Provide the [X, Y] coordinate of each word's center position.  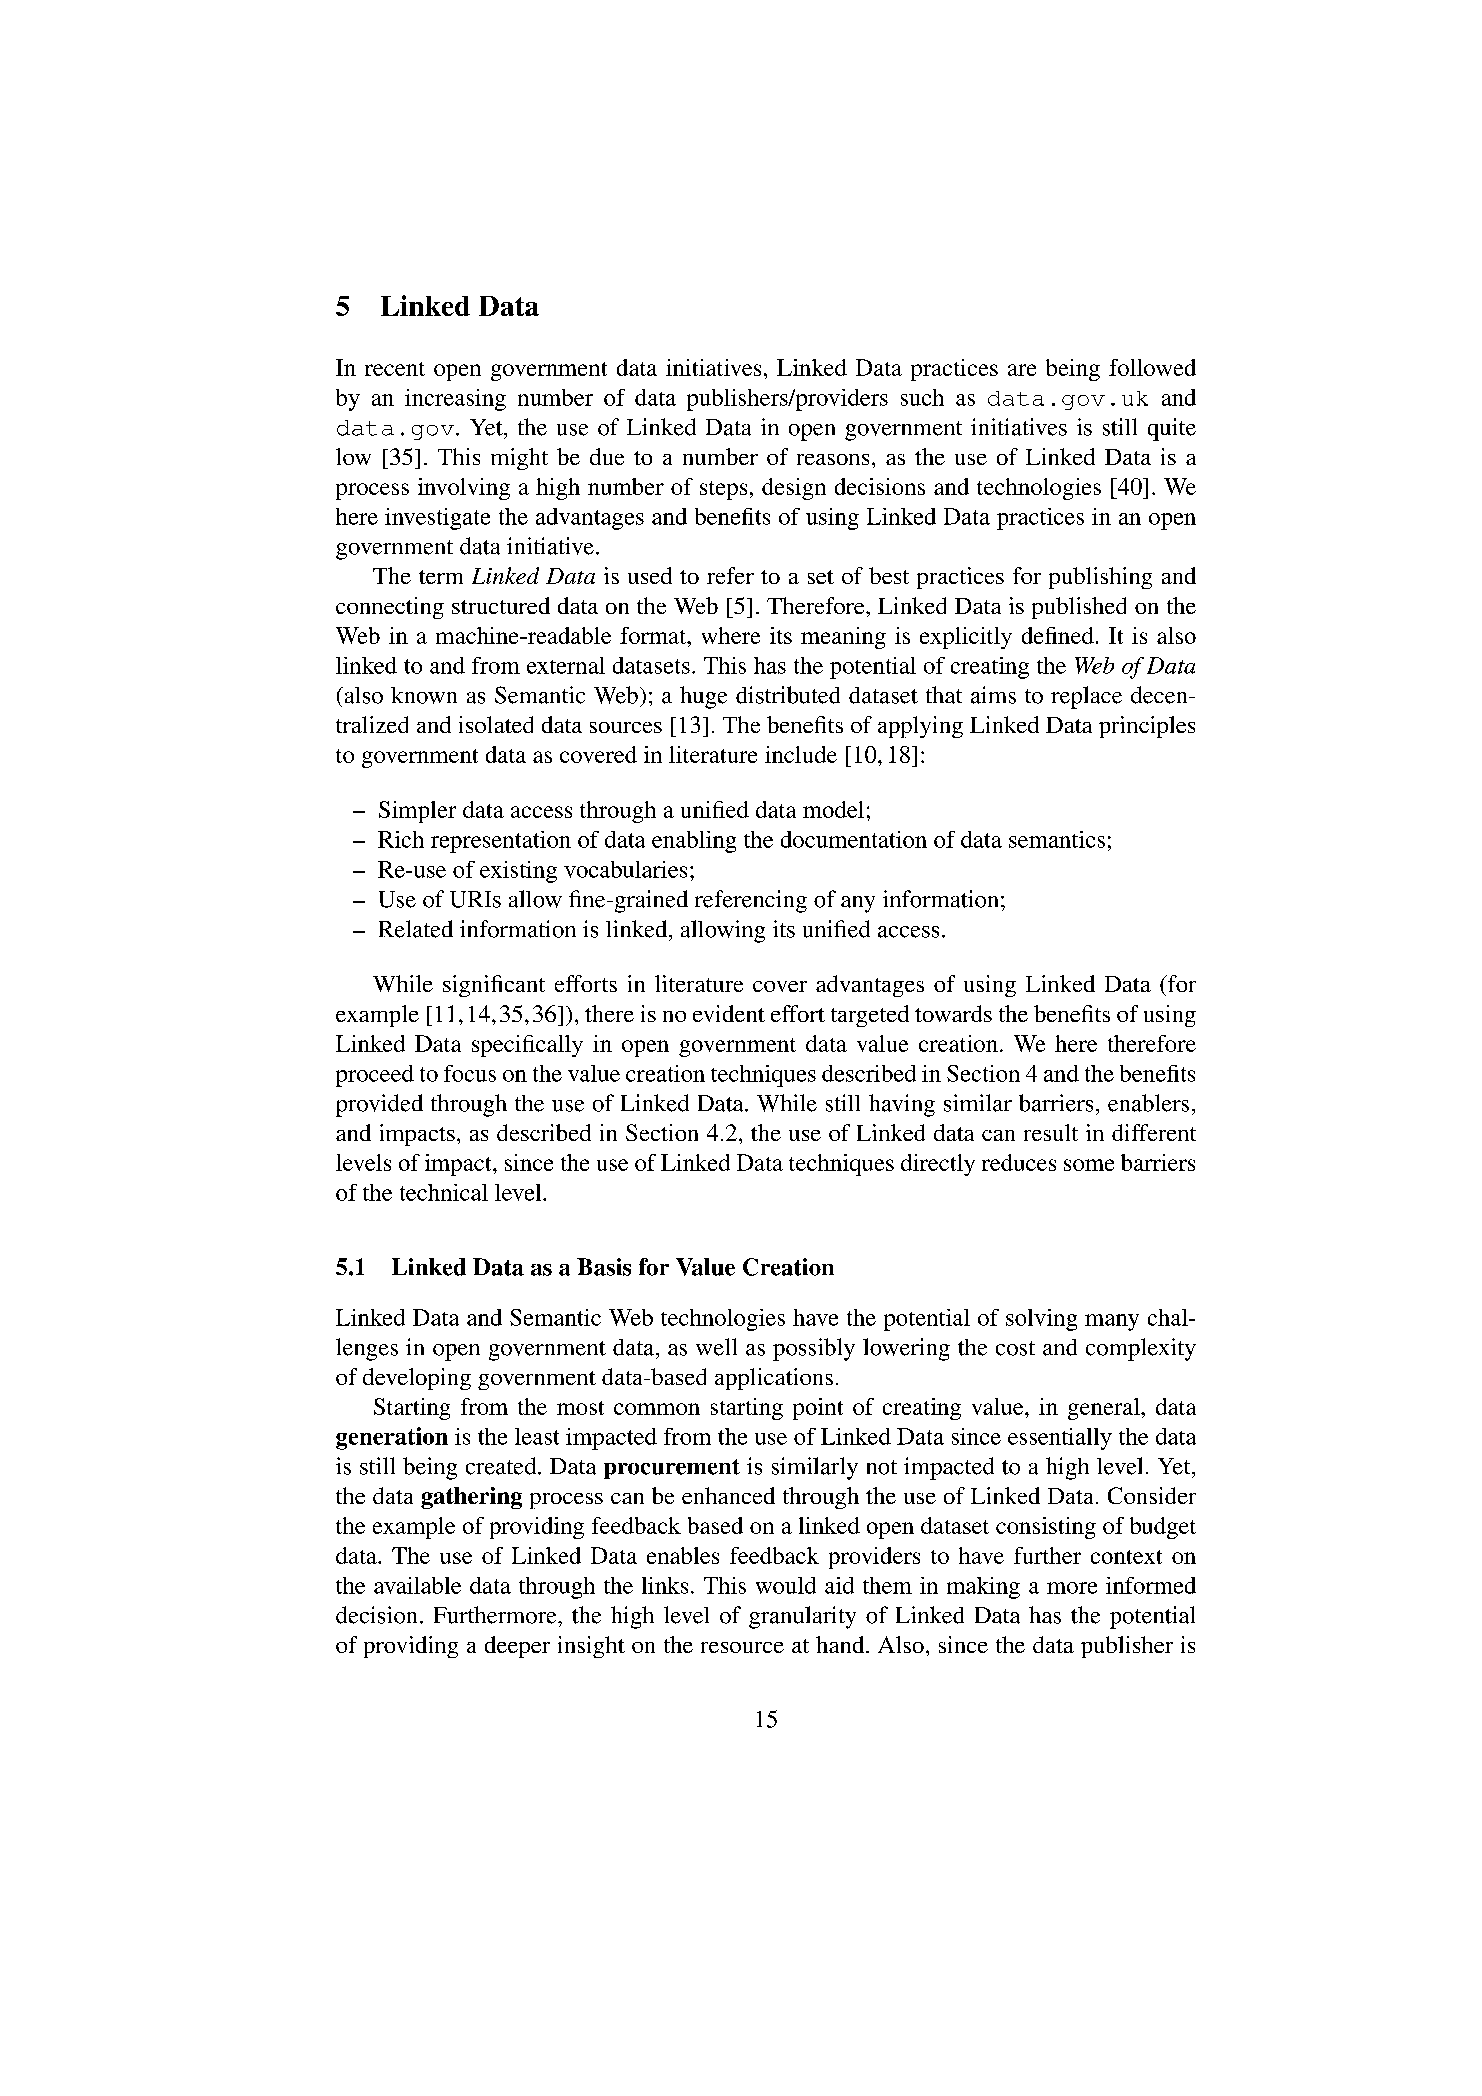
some [1089, 1165]
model [833, 809]
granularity [802, 1617]
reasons [833, 459]
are [1022, 370]
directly [938, 1165]
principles [1147, 727]
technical [444, 1192]
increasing [455, 400]
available [417, 1585]
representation [501, 842]
